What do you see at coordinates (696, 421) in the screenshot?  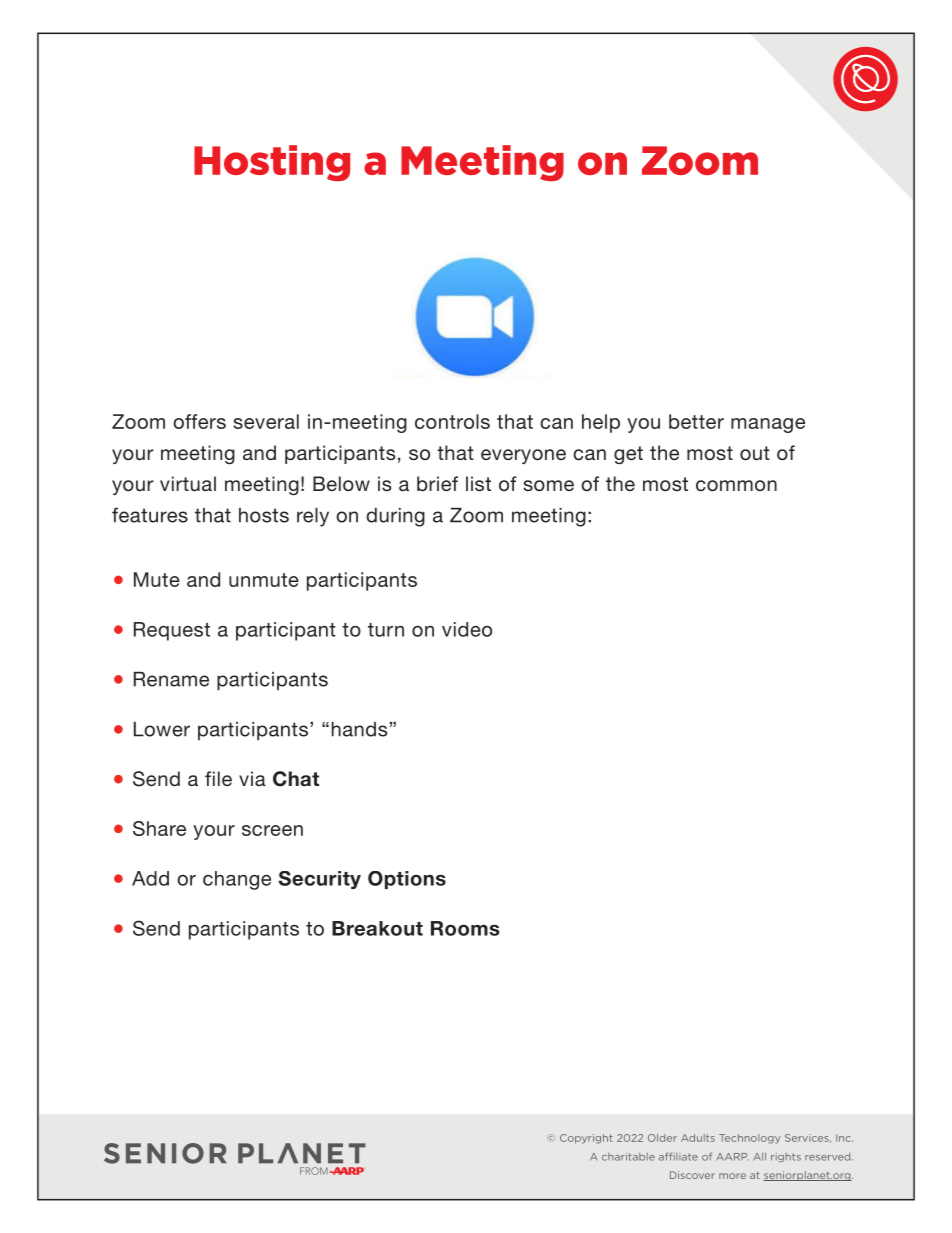 I see `better` at bounding box center [696, 421].
